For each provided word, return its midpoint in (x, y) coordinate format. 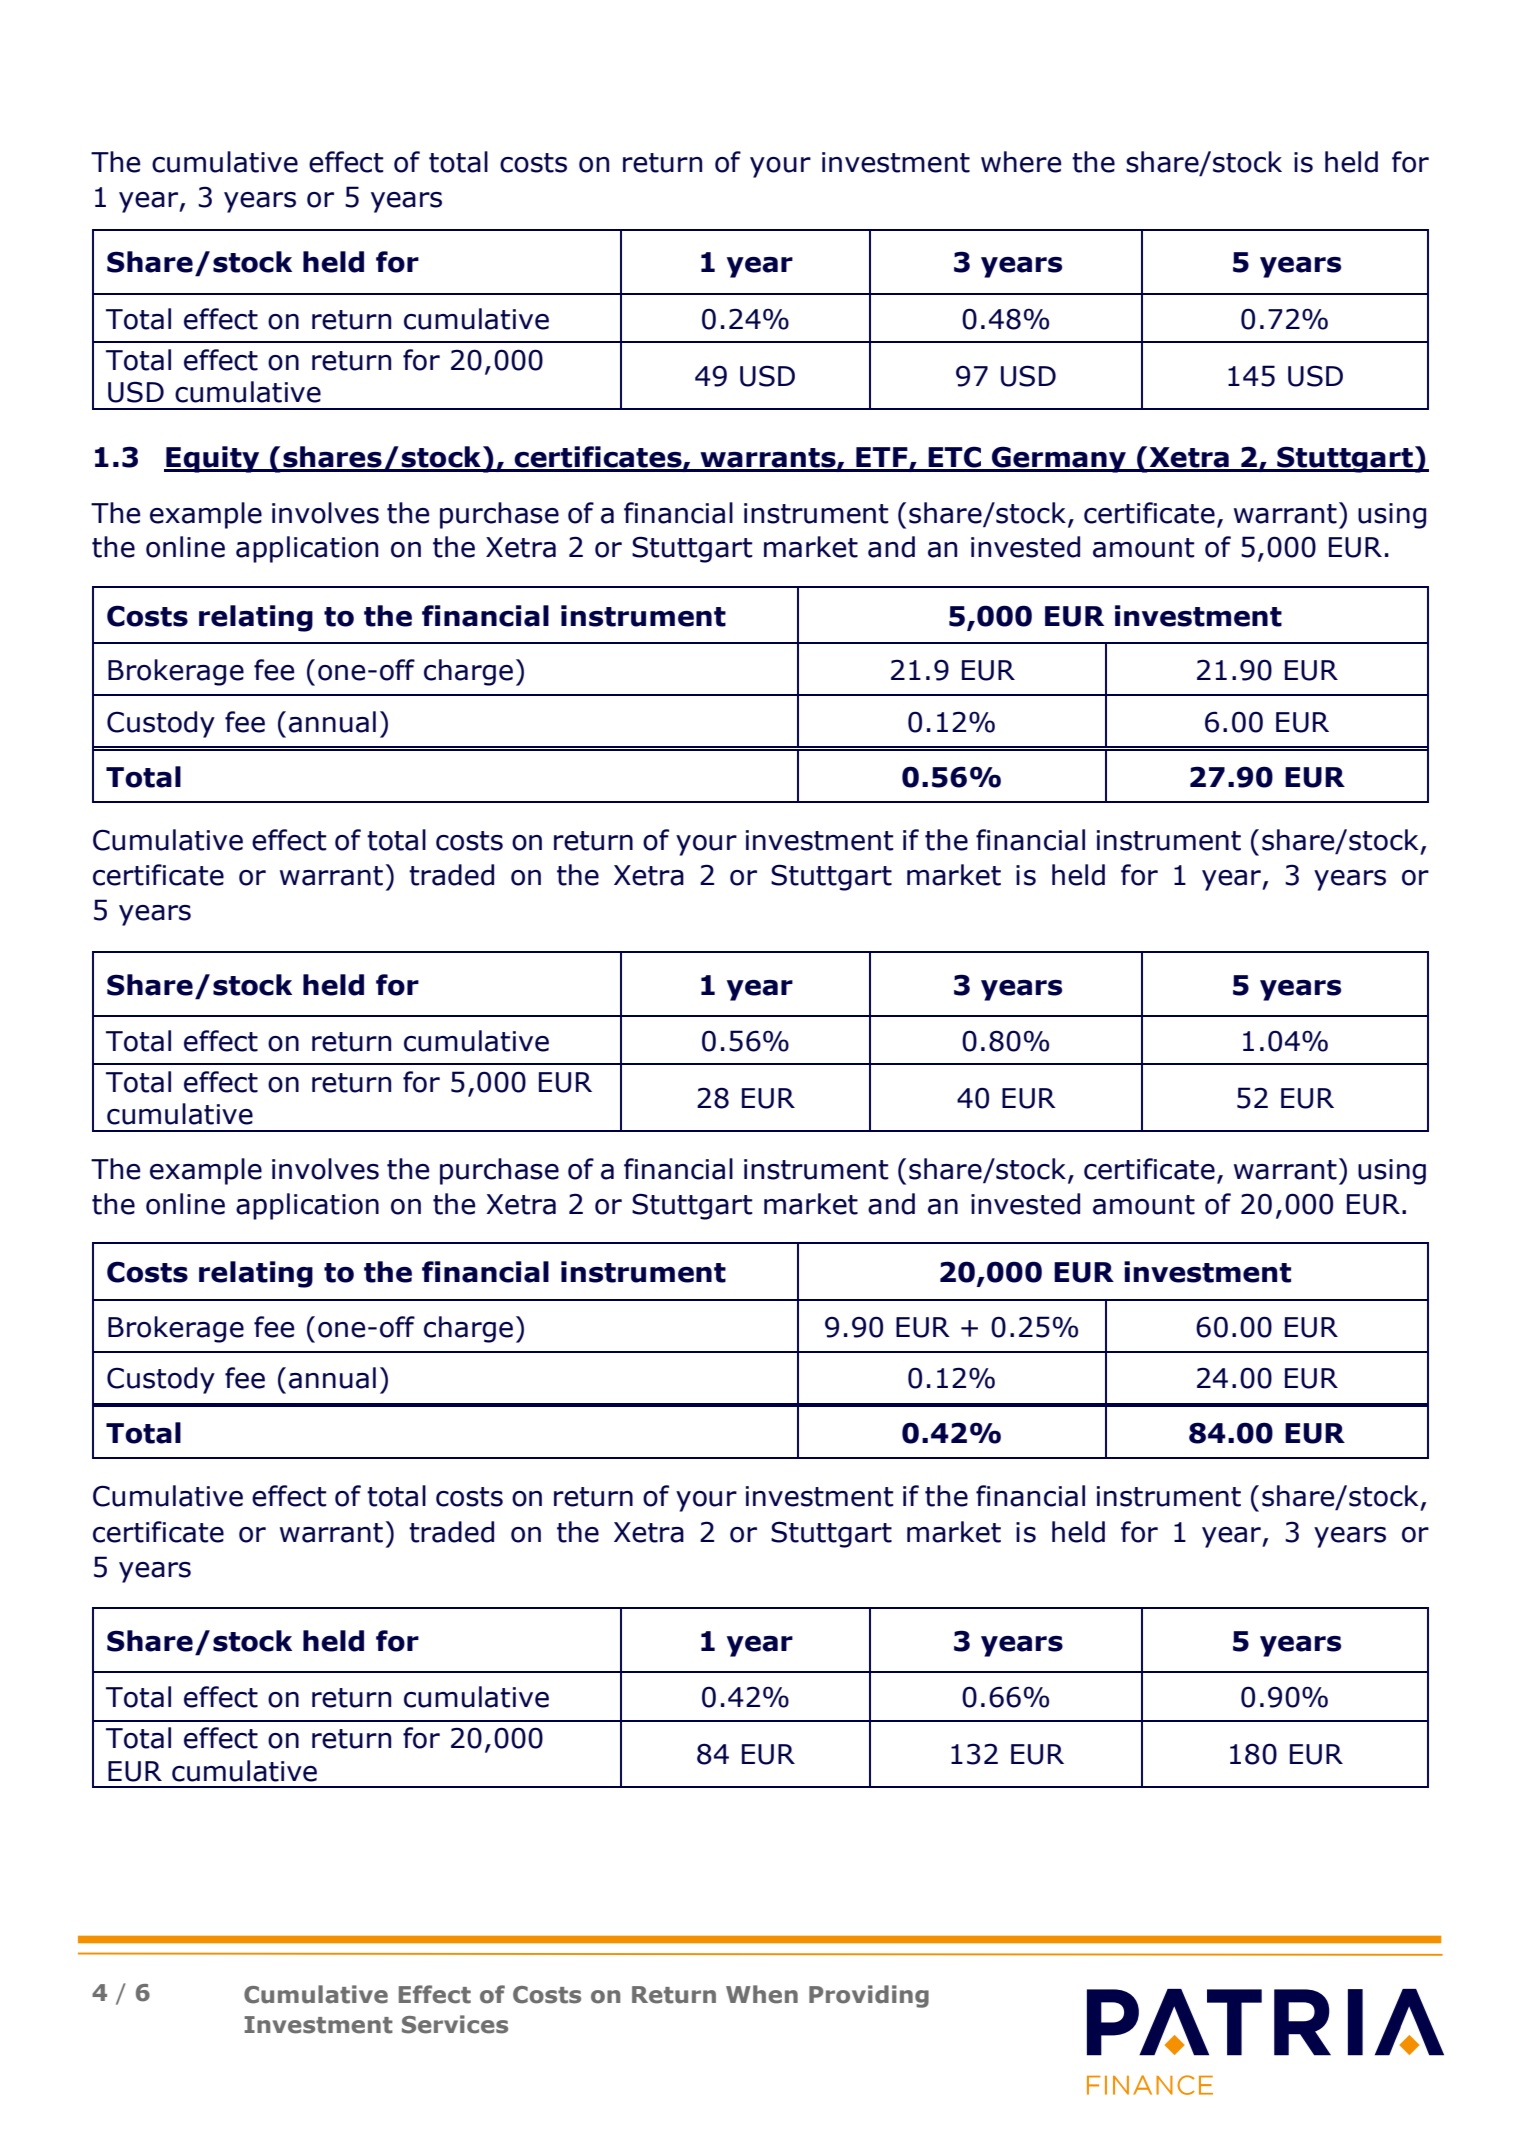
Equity (213, 459)
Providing (869, 1996)
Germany (1059, 459)
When (762, 1994)
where (1021, 162)
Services (455, 2024)
